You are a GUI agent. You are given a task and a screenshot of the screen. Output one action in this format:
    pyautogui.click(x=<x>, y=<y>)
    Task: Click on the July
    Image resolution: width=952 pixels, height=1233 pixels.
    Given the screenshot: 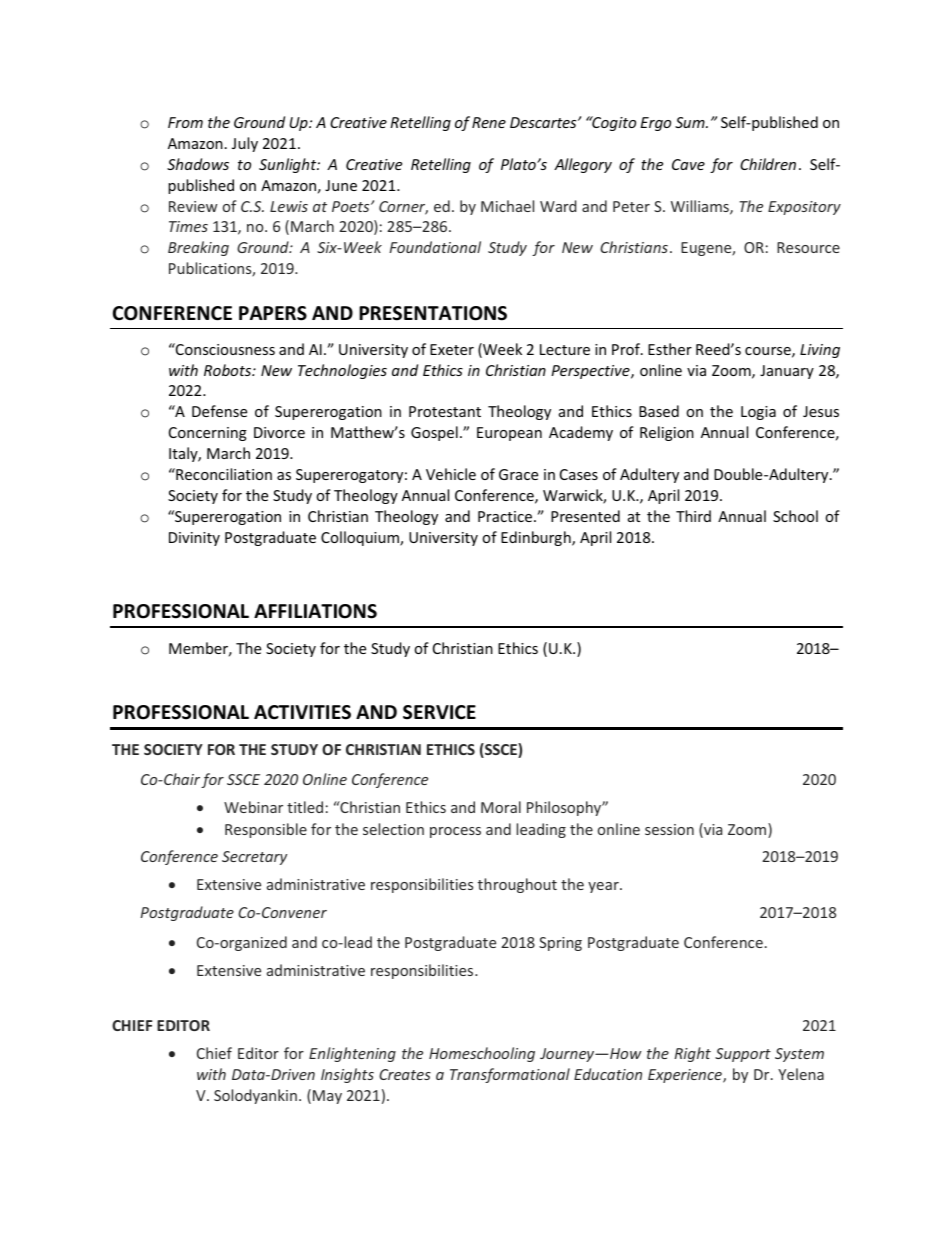 What is the action you would take?
    pyautogui.click(x=245, y=144)
